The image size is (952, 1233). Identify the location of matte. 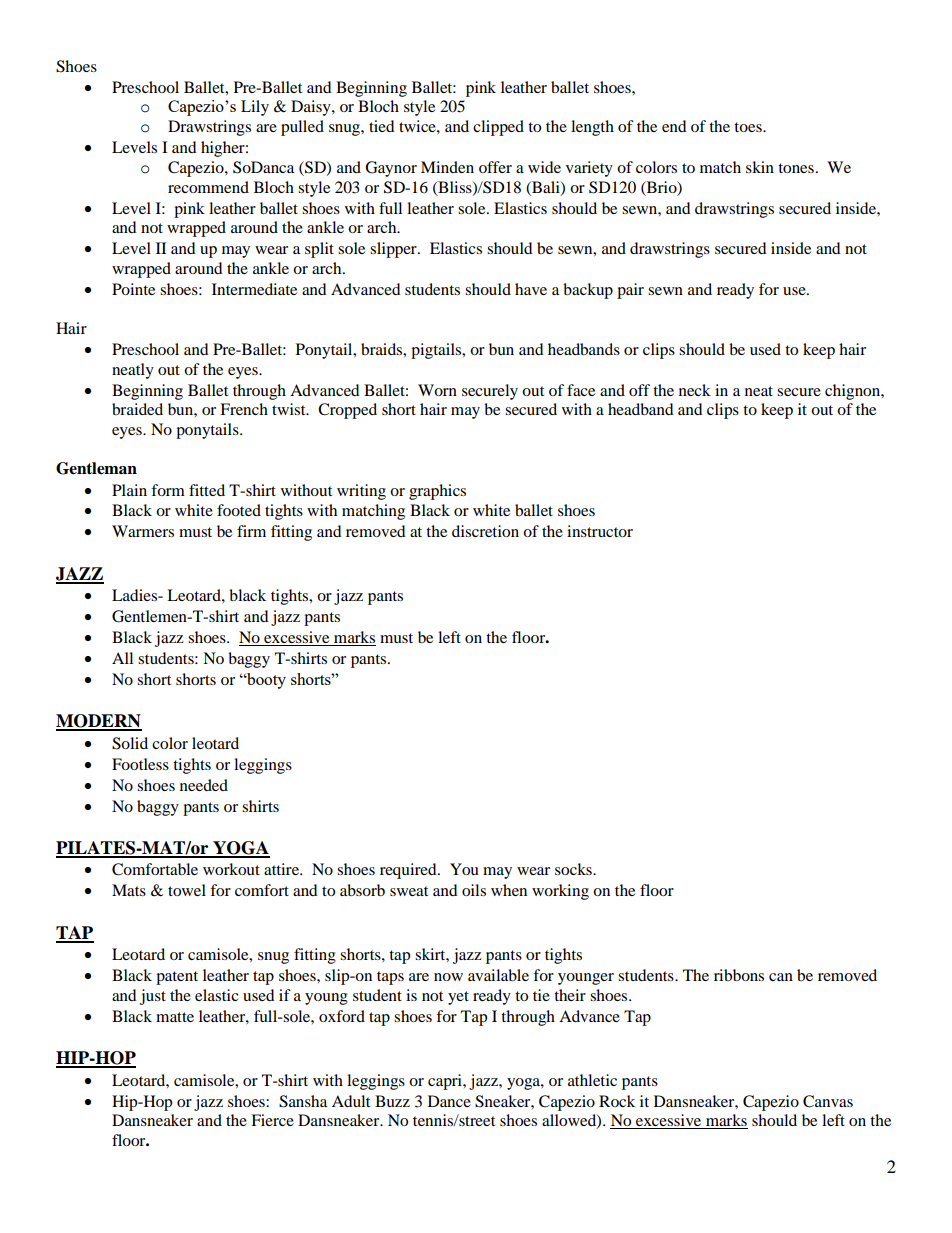
(175, 1017).
